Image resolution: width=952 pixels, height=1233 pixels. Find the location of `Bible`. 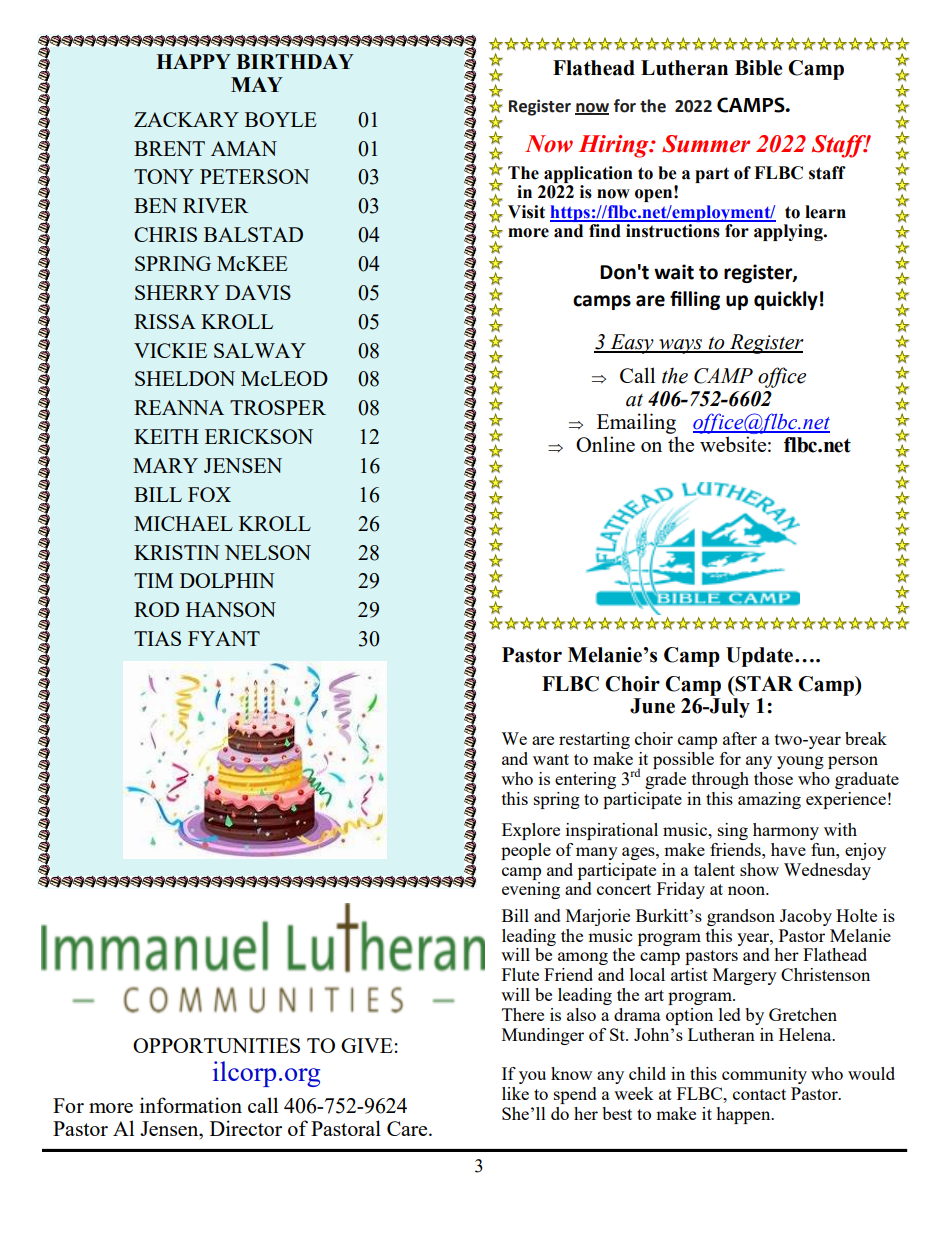

Bible is located at coordinates (758, 68).
